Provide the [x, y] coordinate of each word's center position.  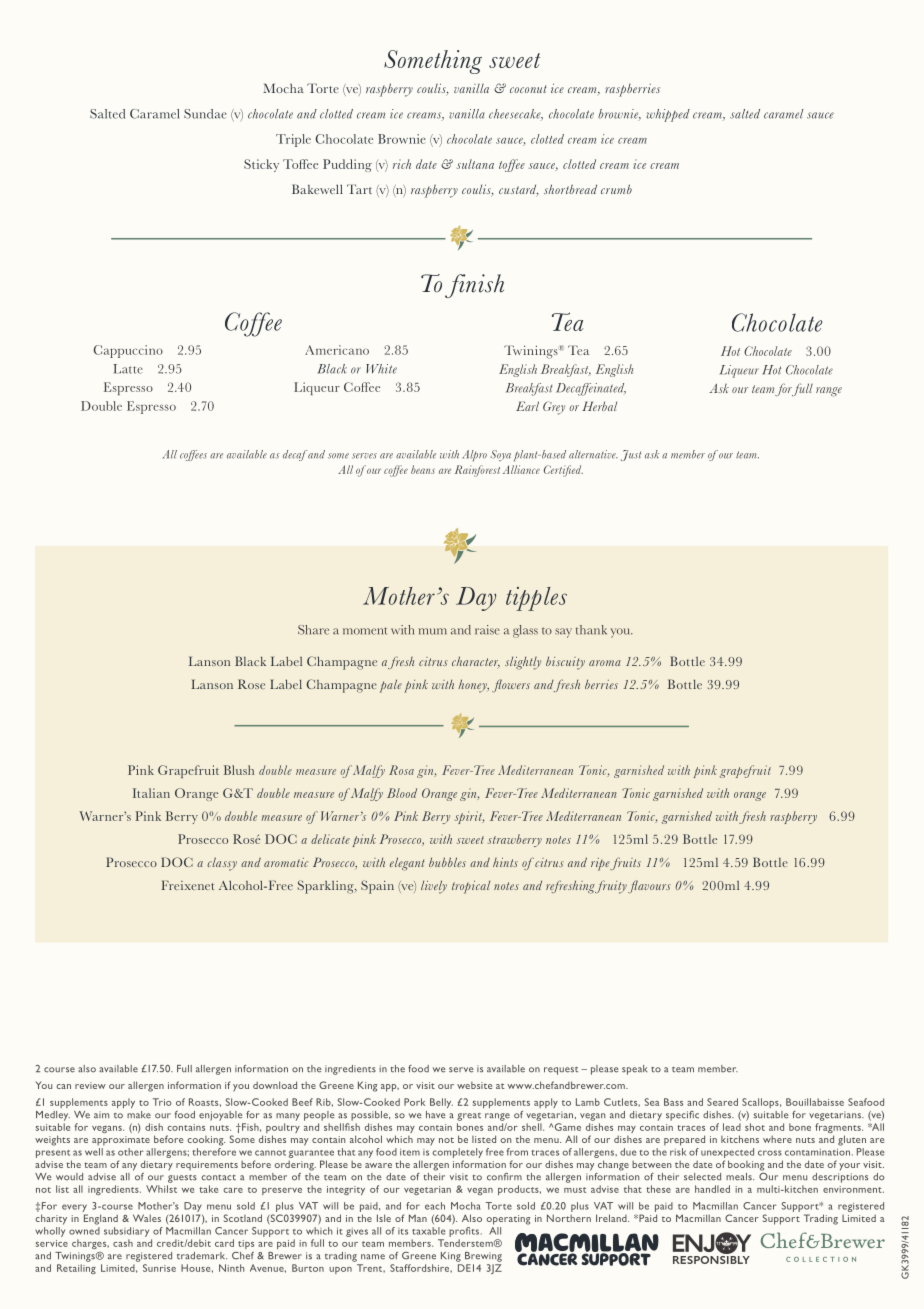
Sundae [205, 114]
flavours [649, 887]
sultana [475, 164]
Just [631, 455]
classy [222, 864]
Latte [128, 369]
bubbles [447, 862]
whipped [668, 115]
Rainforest [477, 471]
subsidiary [126, 1232]
